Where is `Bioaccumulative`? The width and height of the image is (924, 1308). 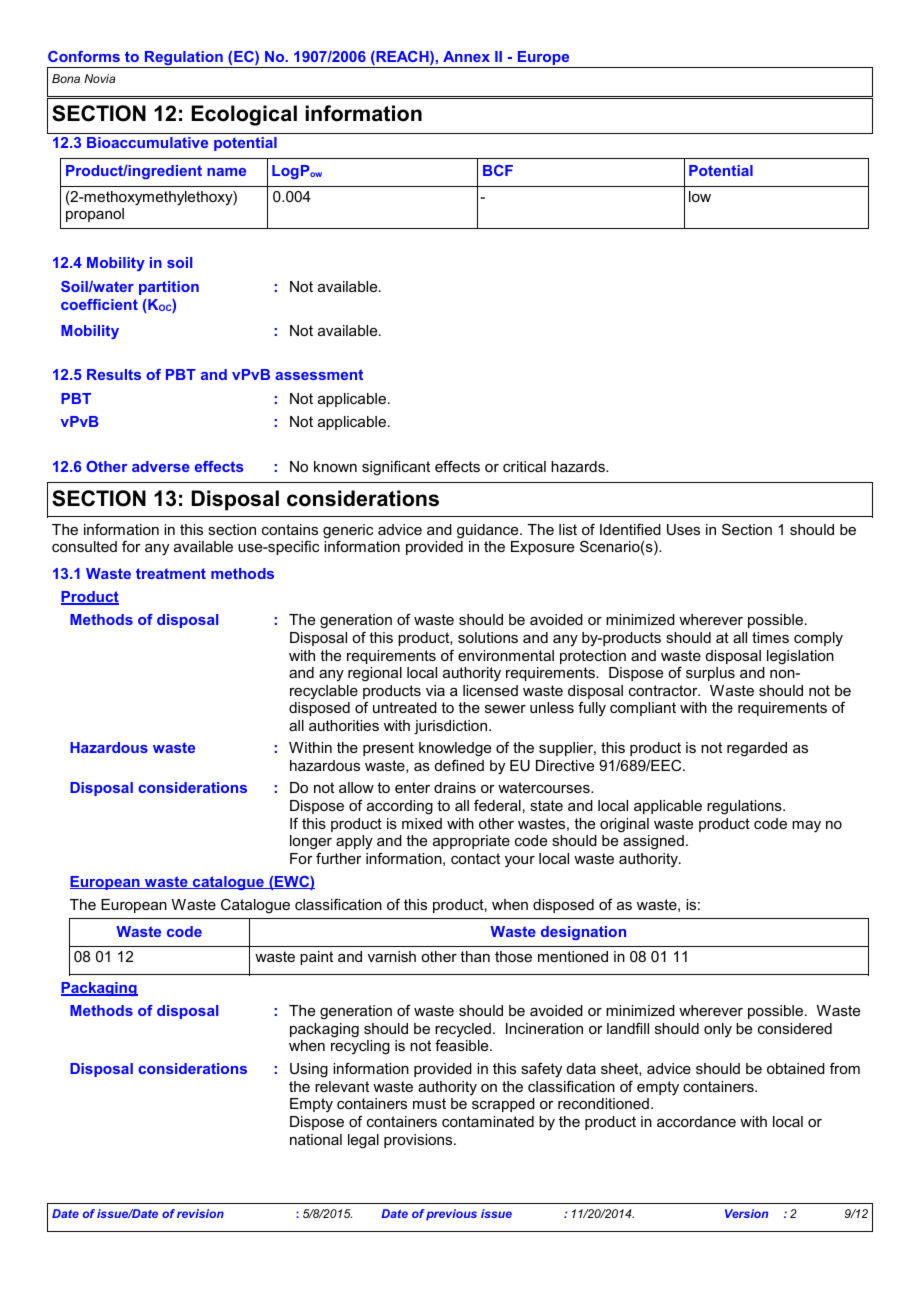
Bioaccumulative is located at coordinates (147, 142).
